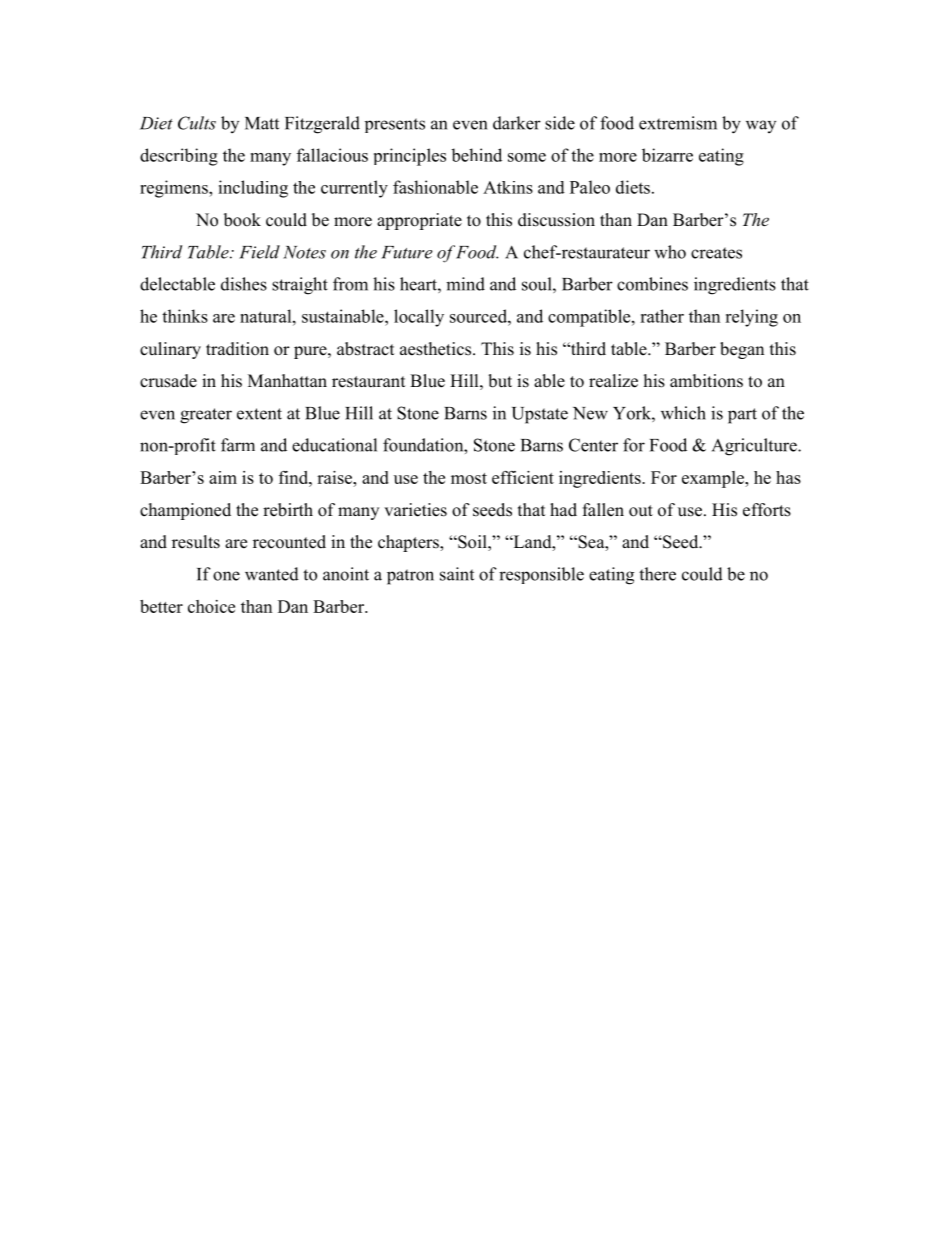 Image resolution: width=952 pixels, height=1233 pixels. Describe the element at coordinates (237, 349) in the image. I see `tradition` at that location.
